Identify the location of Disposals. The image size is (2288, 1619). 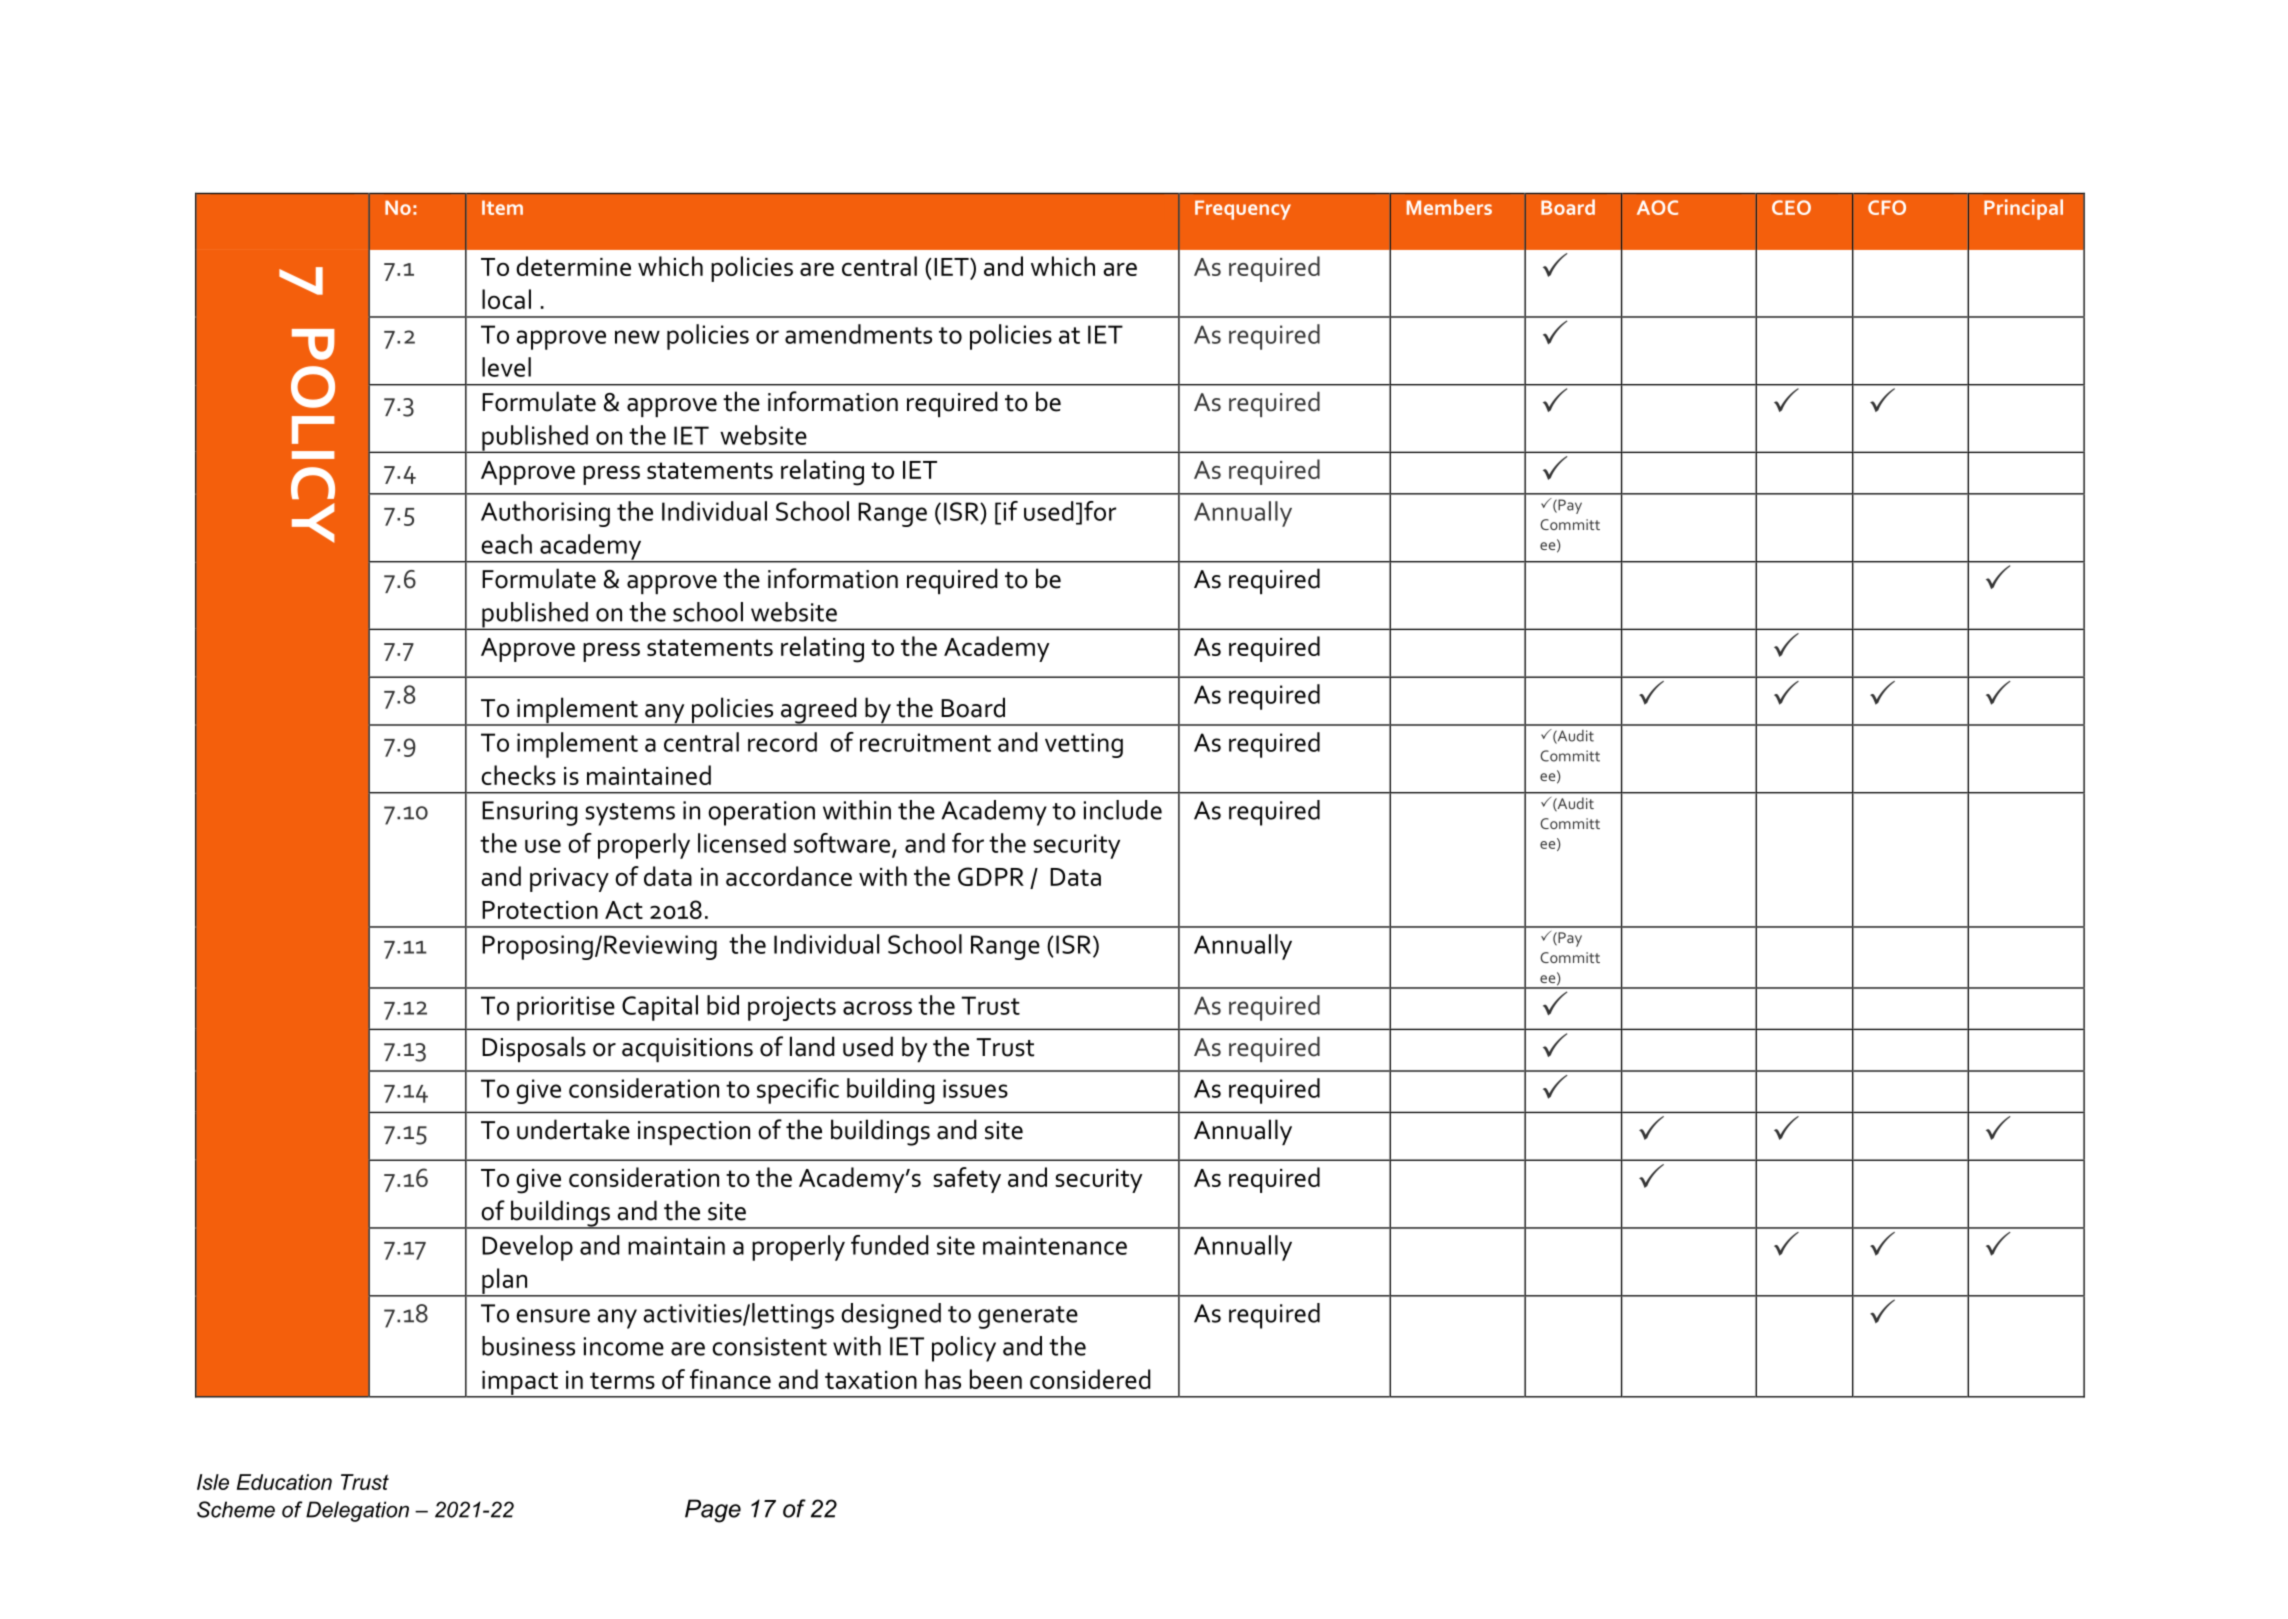
(534, 1049).
